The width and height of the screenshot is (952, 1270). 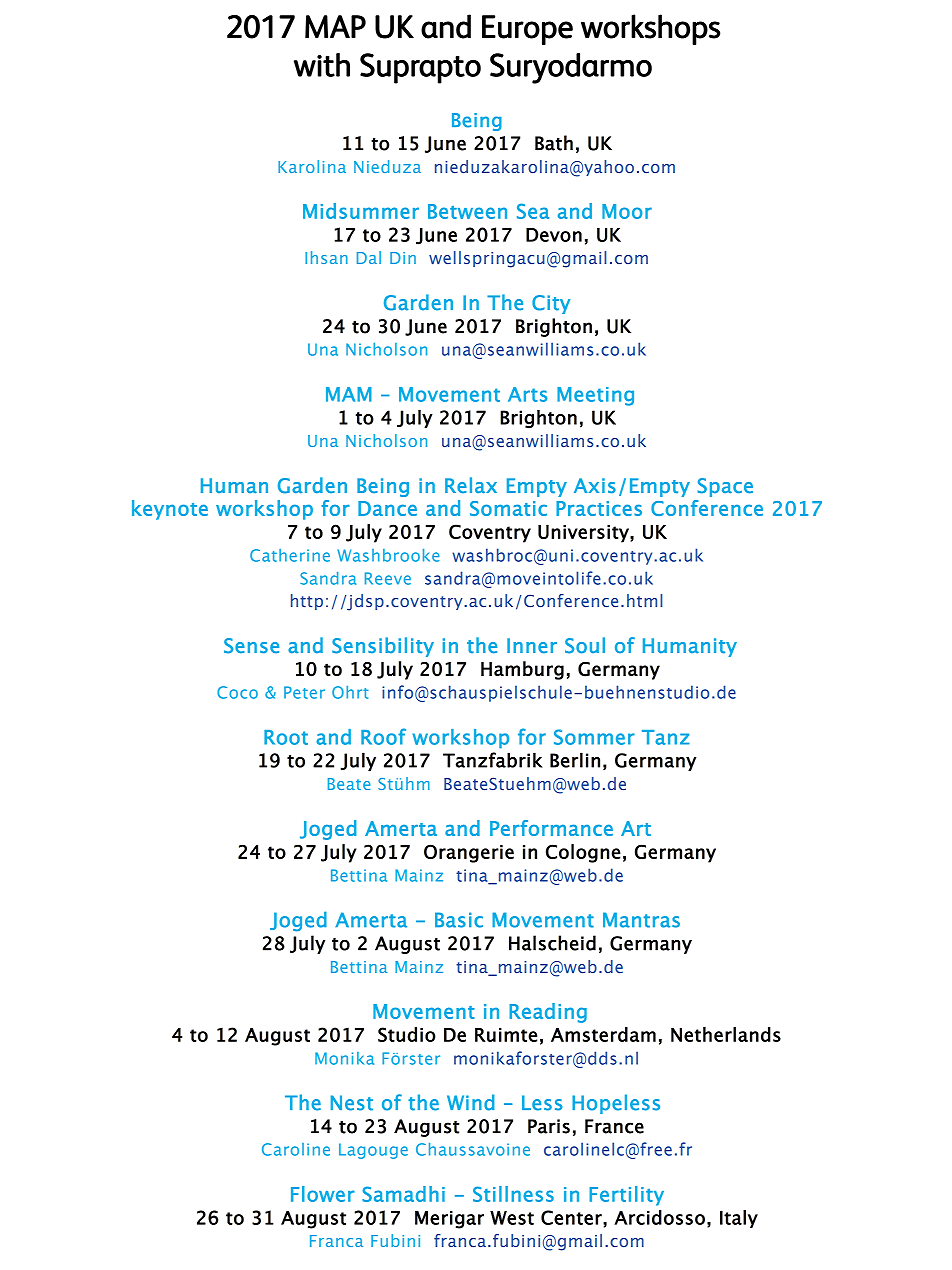 What do you see at coordinates (725, 487) in the screenshot?
I see `Space` at bounding box center [725, 487].
